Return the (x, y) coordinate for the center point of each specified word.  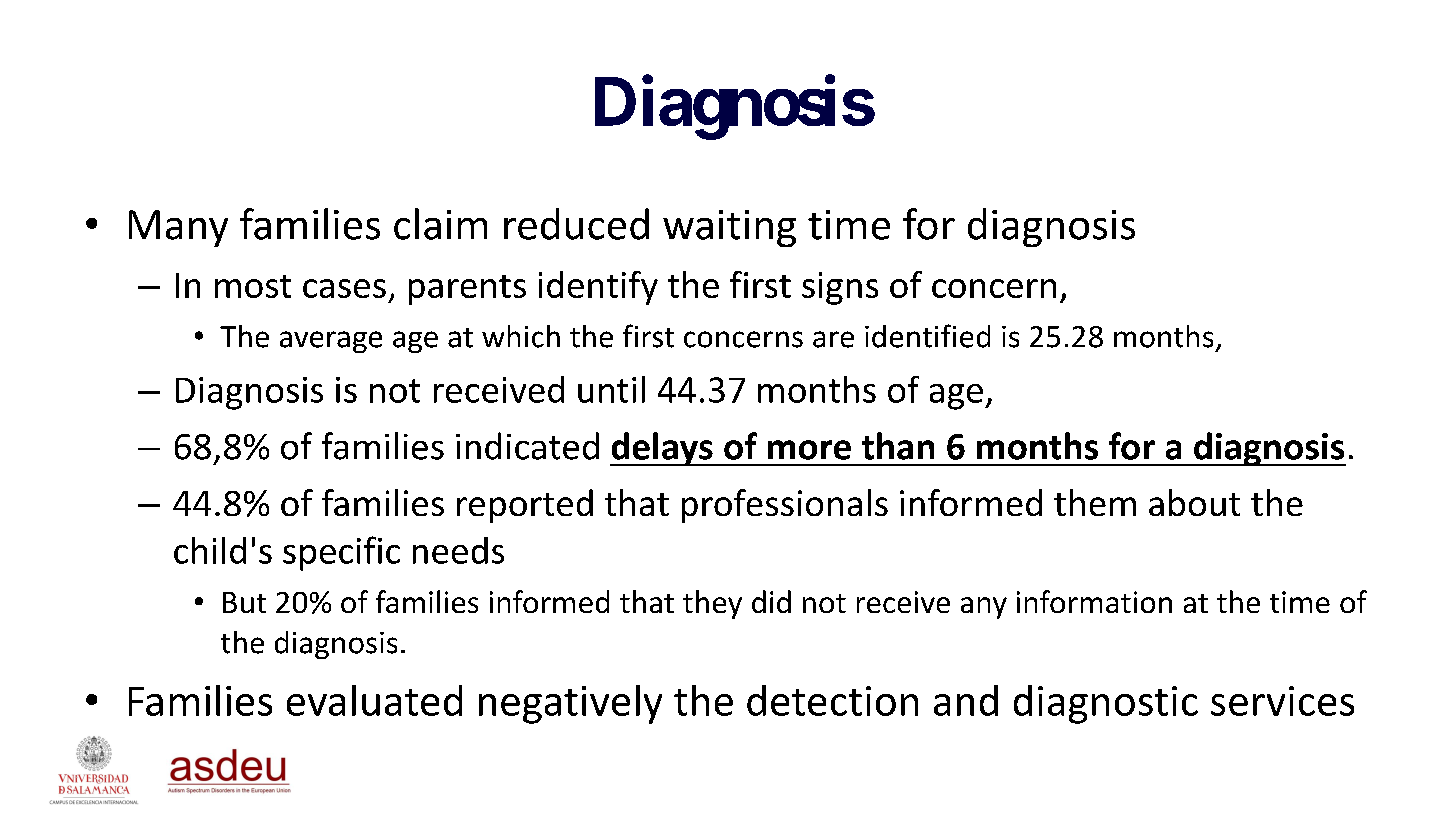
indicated (527, 446)
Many (178, 228)
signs (840, 288)
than (898, 446)
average (331, 342)
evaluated (374, 700)
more (809, 450)
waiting (729, 228)
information (1094, 601)
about (1194, 502)
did (771, 601)
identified (927, 336)
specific (341, 553)
